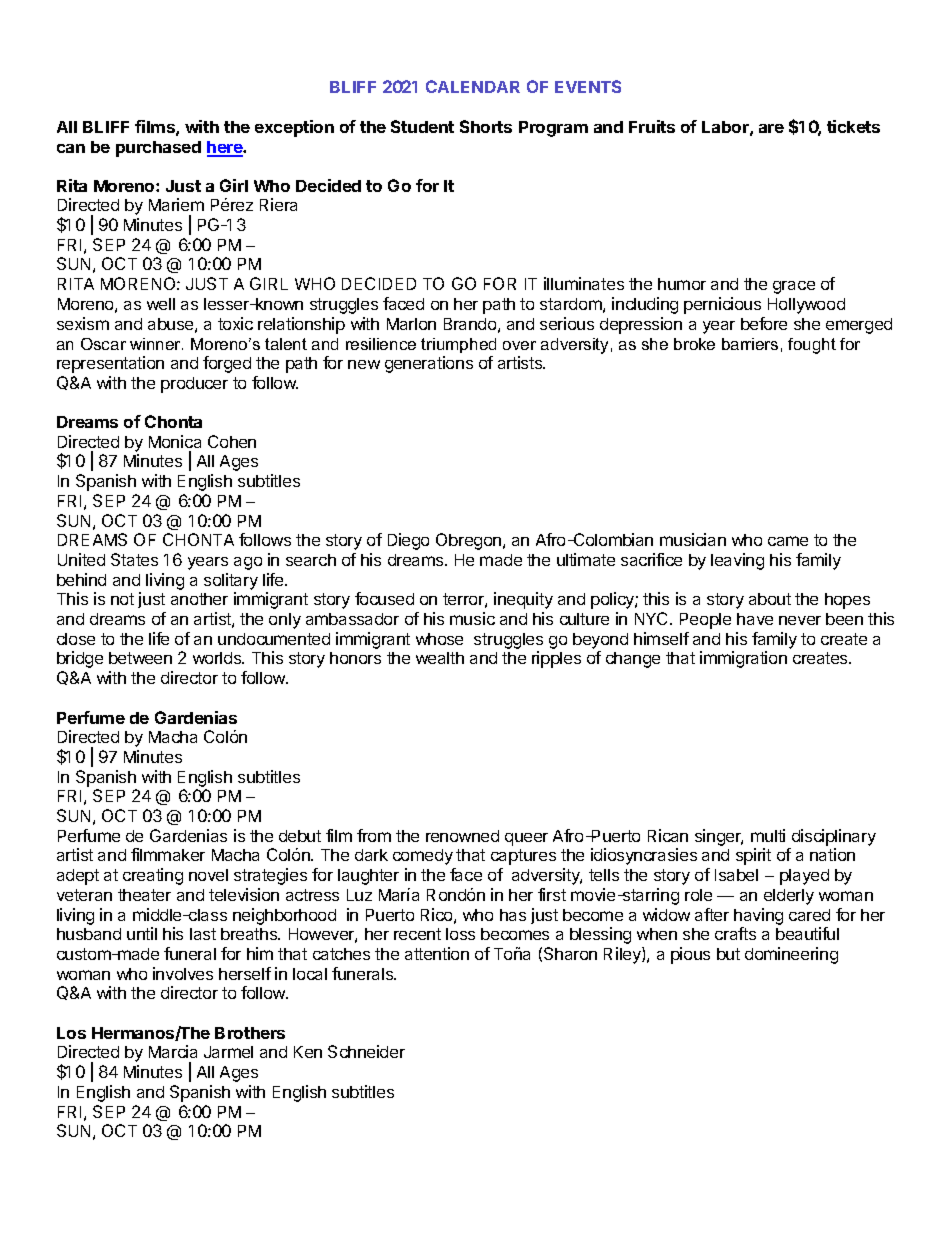  Describe the element at coordinates (737, 561) in the document. I see `leaving` at that location.
